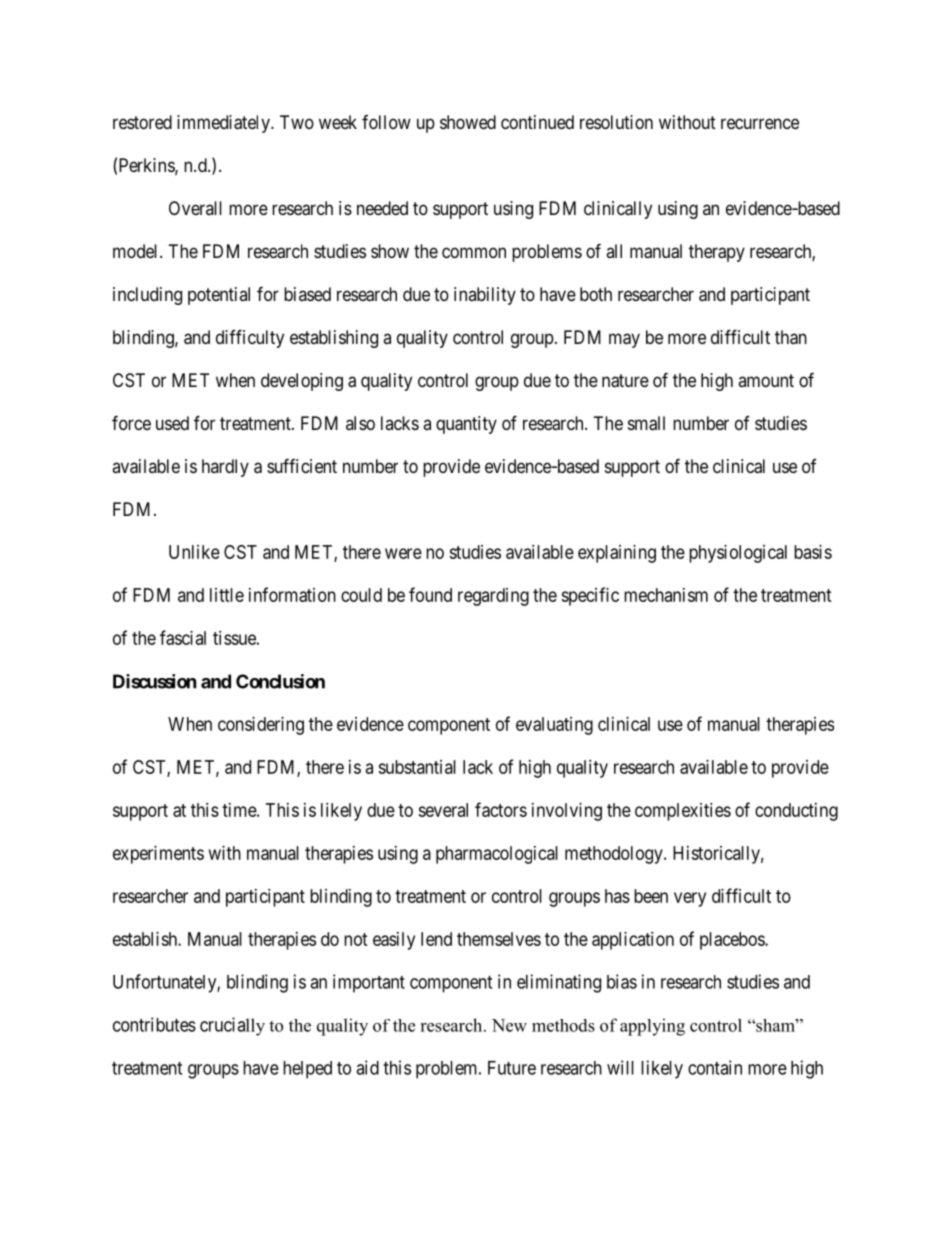 The image size is (952, 1233). Describe the element at coordinates (683, 812) in the screenshot. I see `complexities` at that location.
